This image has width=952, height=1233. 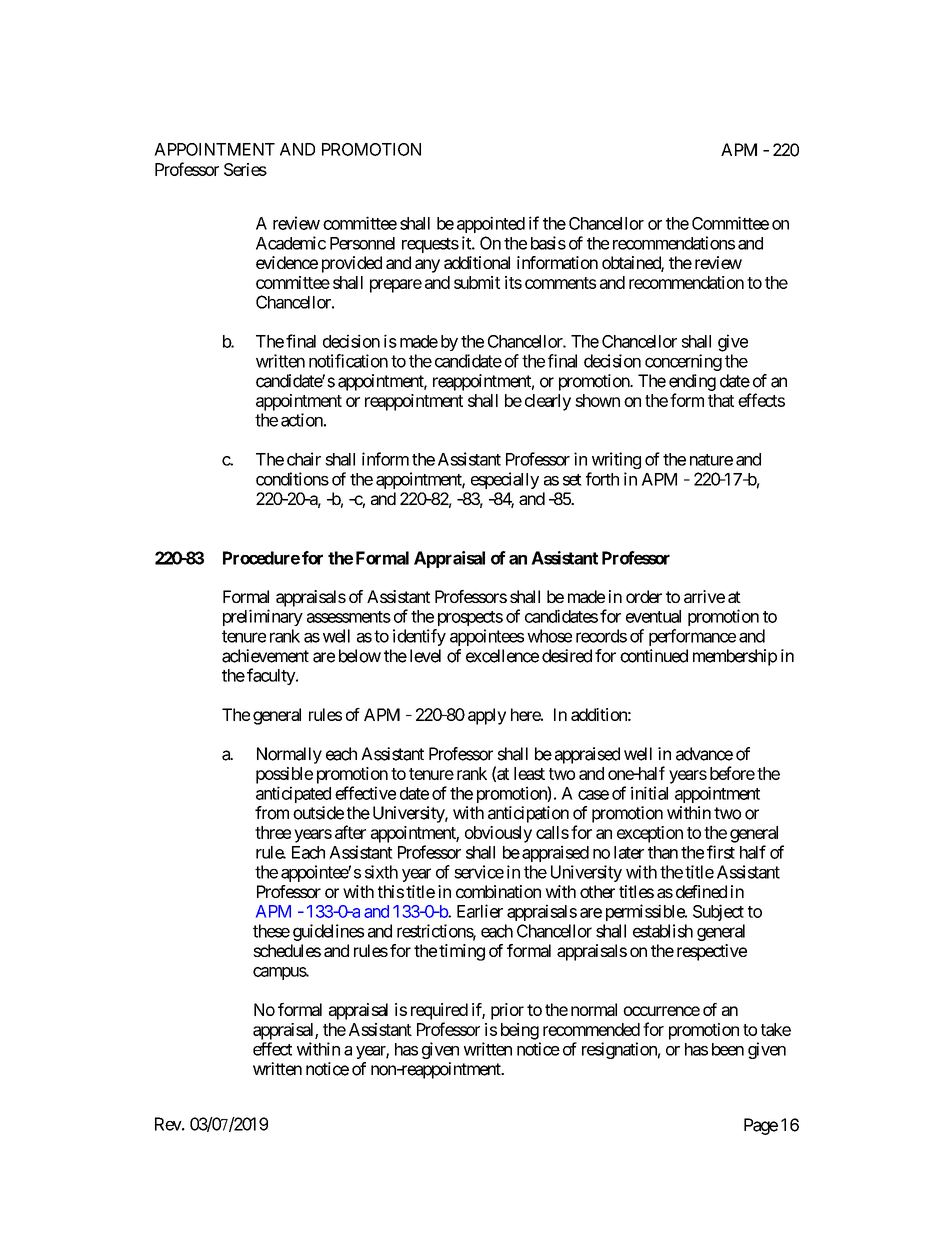 What do you see at coordinates (663, 852) in the image?
I see `than` at bounding box center [663, 852].
